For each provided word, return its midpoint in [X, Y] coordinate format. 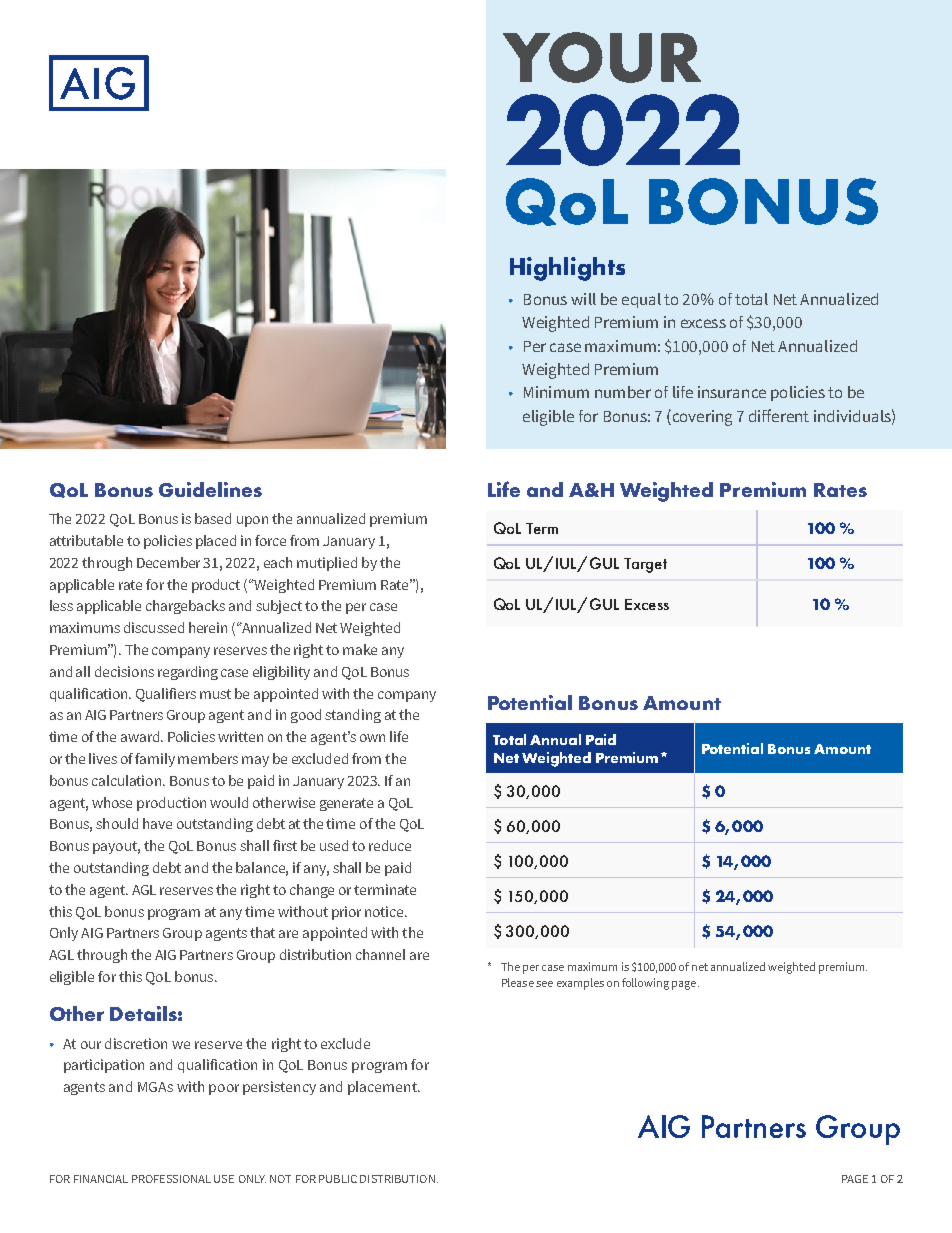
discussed [154, 627]
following [645, 984]
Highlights [567, 269]
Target [645, 565]
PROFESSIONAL [171, 1179]
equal [641, 300]
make [360, 649]
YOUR [602, 57]
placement [383, 1088]
